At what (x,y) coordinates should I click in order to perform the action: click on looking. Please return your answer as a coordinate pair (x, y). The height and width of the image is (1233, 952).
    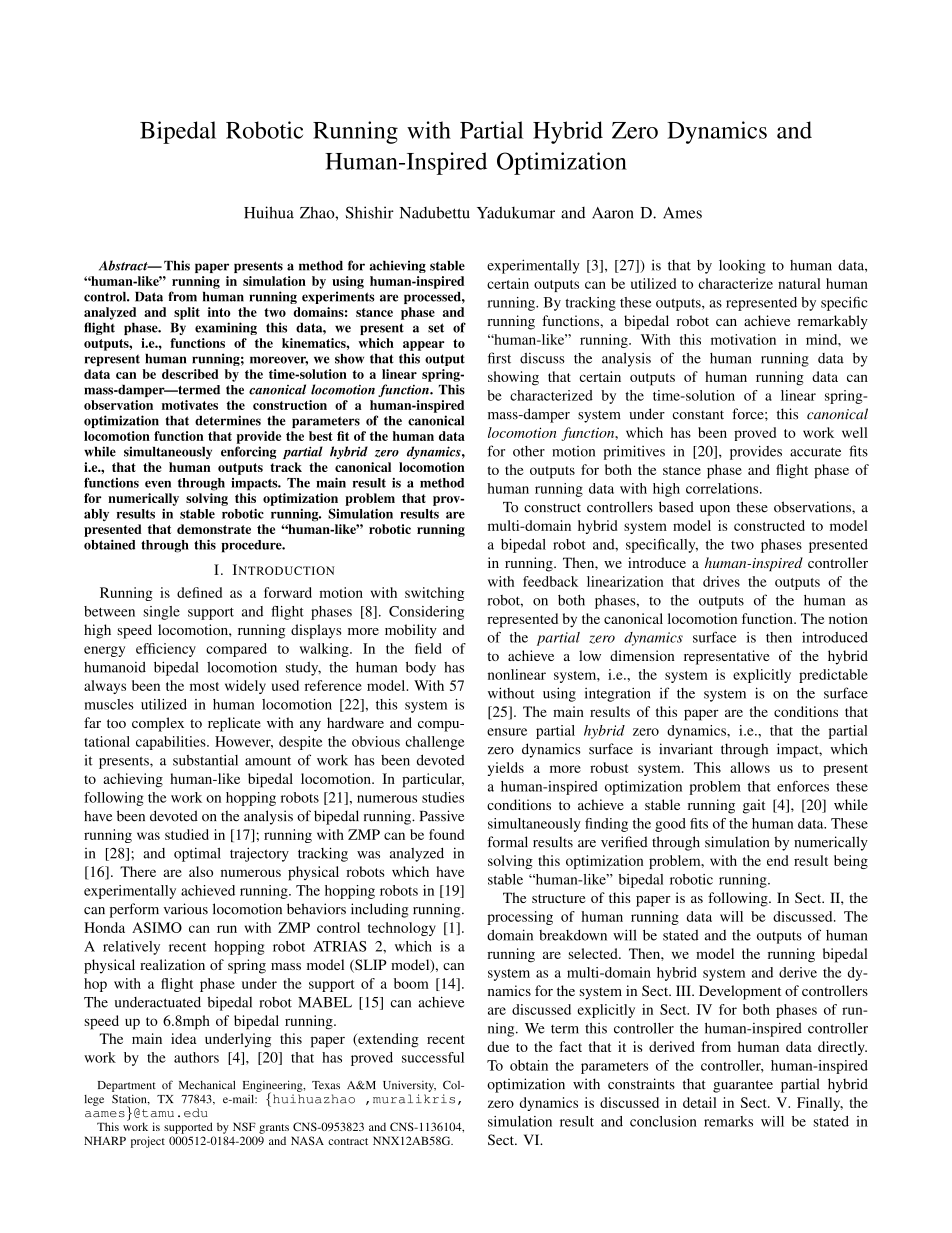
    Looking at the image, I should click on (742, 266).
